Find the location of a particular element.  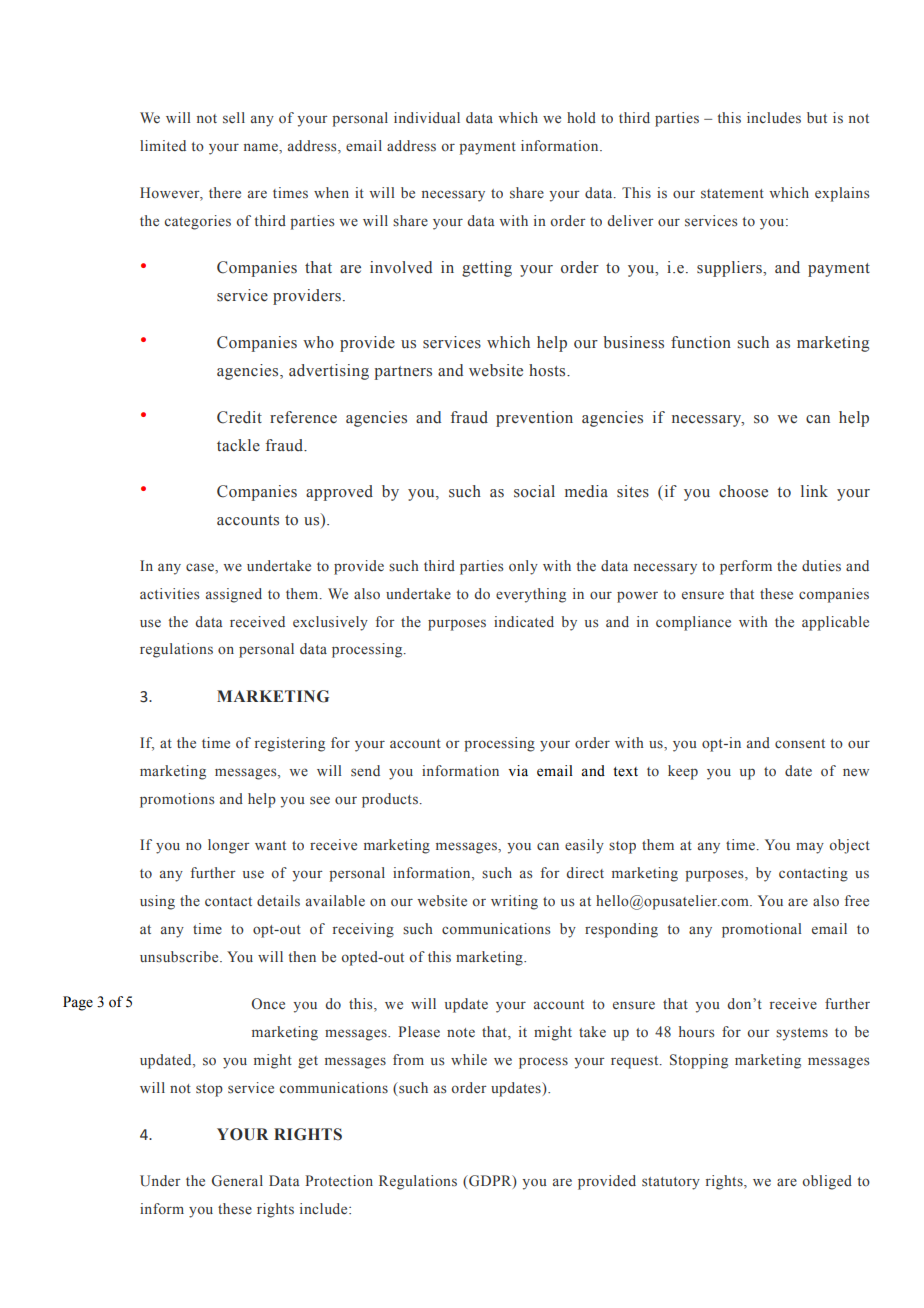

limited is located at coordinates (163, 145).
